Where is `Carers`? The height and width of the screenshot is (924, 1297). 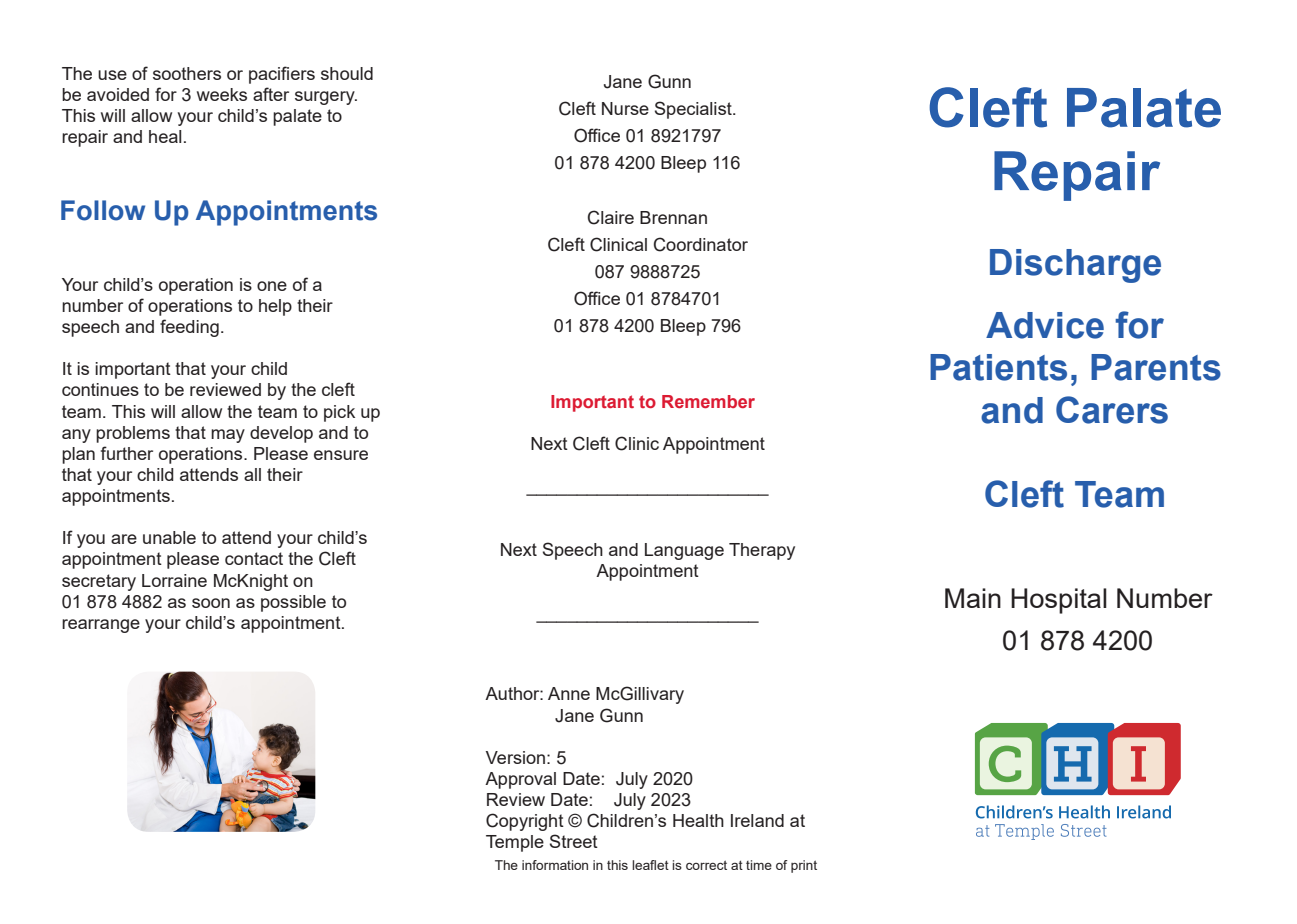 Carers is located at coordinates (1112, 410).
